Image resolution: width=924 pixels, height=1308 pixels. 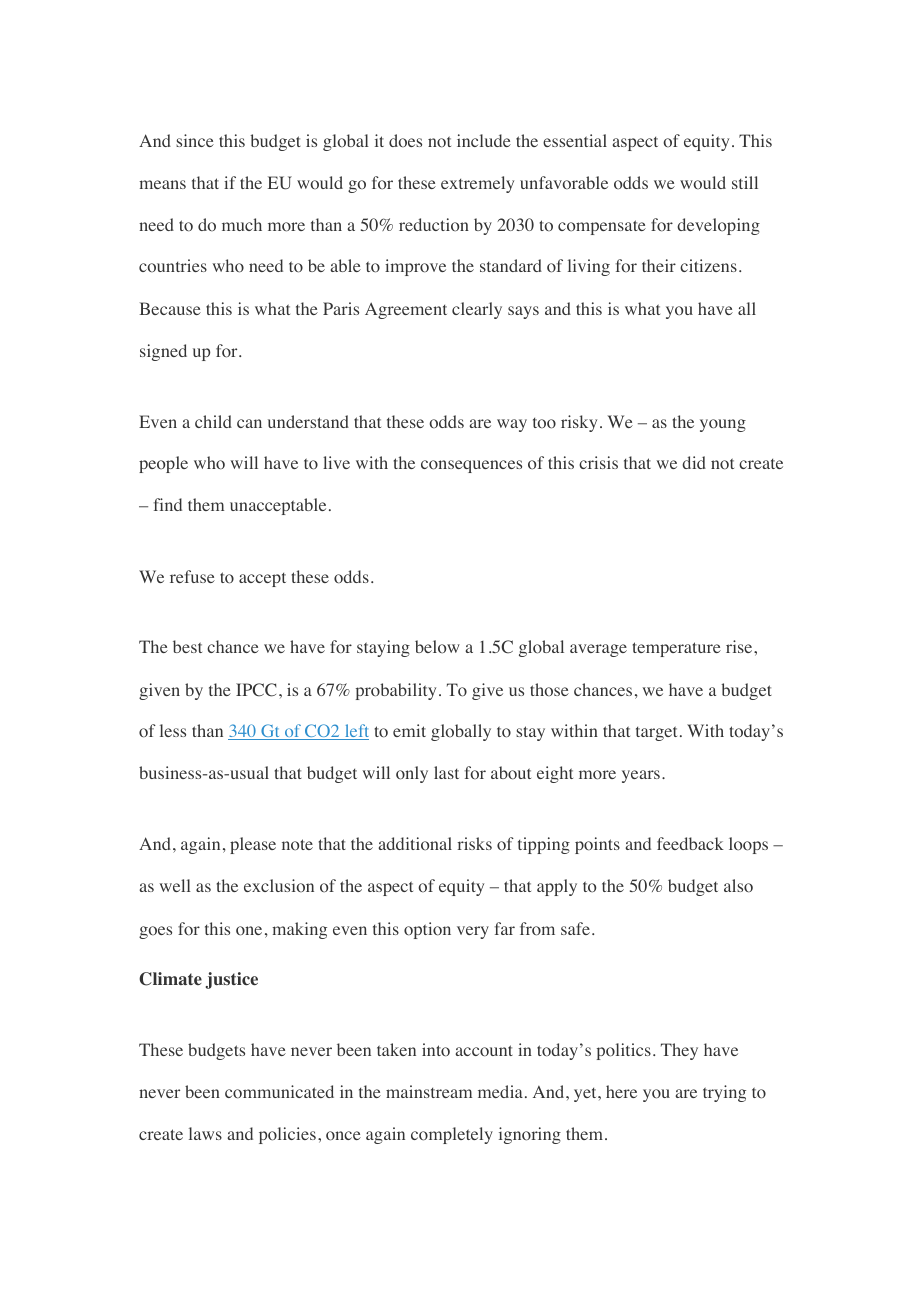 I want to click on since, so click(x=195, y=140).
